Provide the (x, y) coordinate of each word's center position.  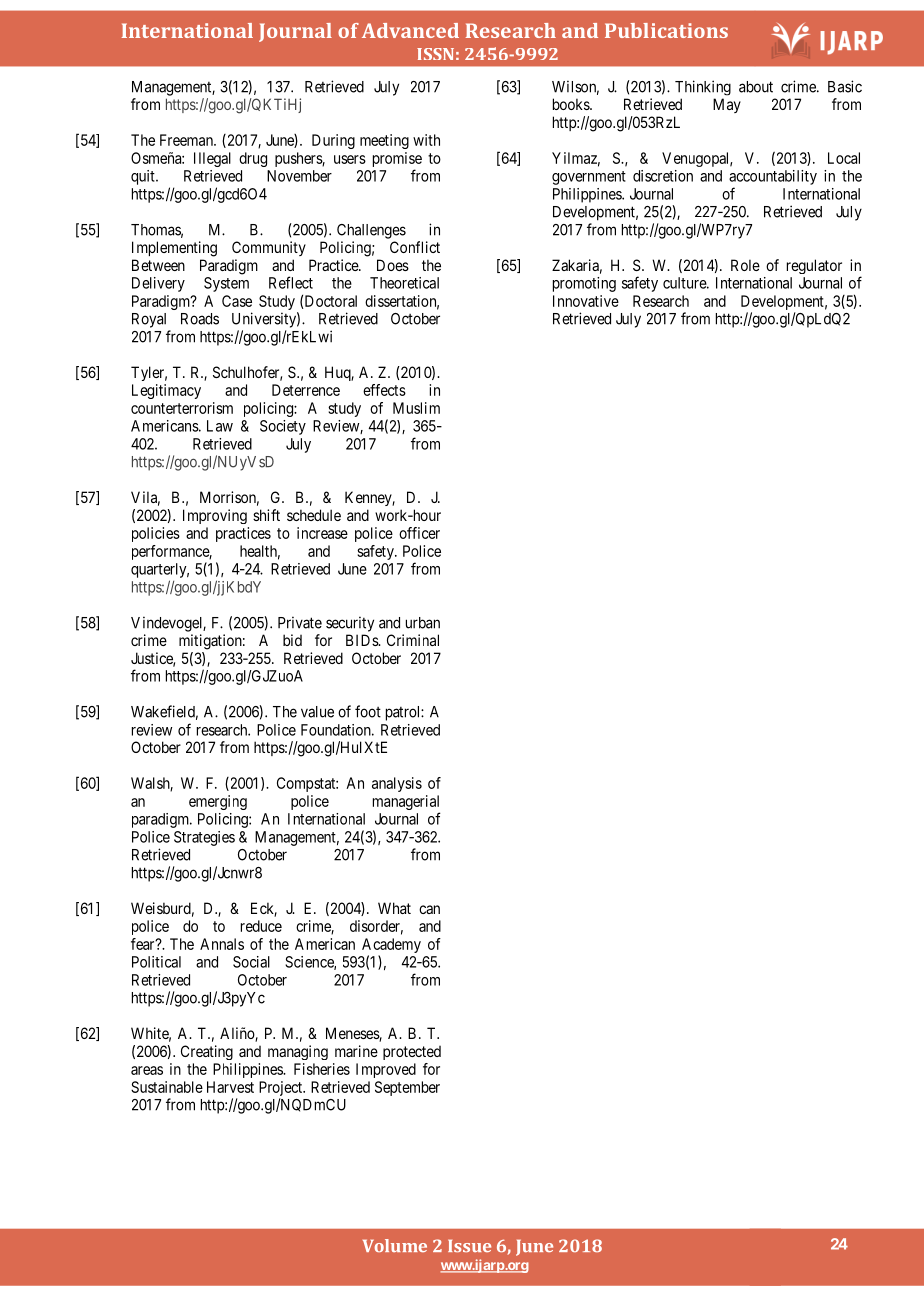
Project (282, 1088)
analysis (397, 784)
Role (745, 265)
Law (220, 426)
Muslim (416, 408)
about (756, 87)
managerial (406, 804)
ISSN (435, 54)
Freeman (187, 140)
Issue (469, 1245)
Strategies (204, 838)
